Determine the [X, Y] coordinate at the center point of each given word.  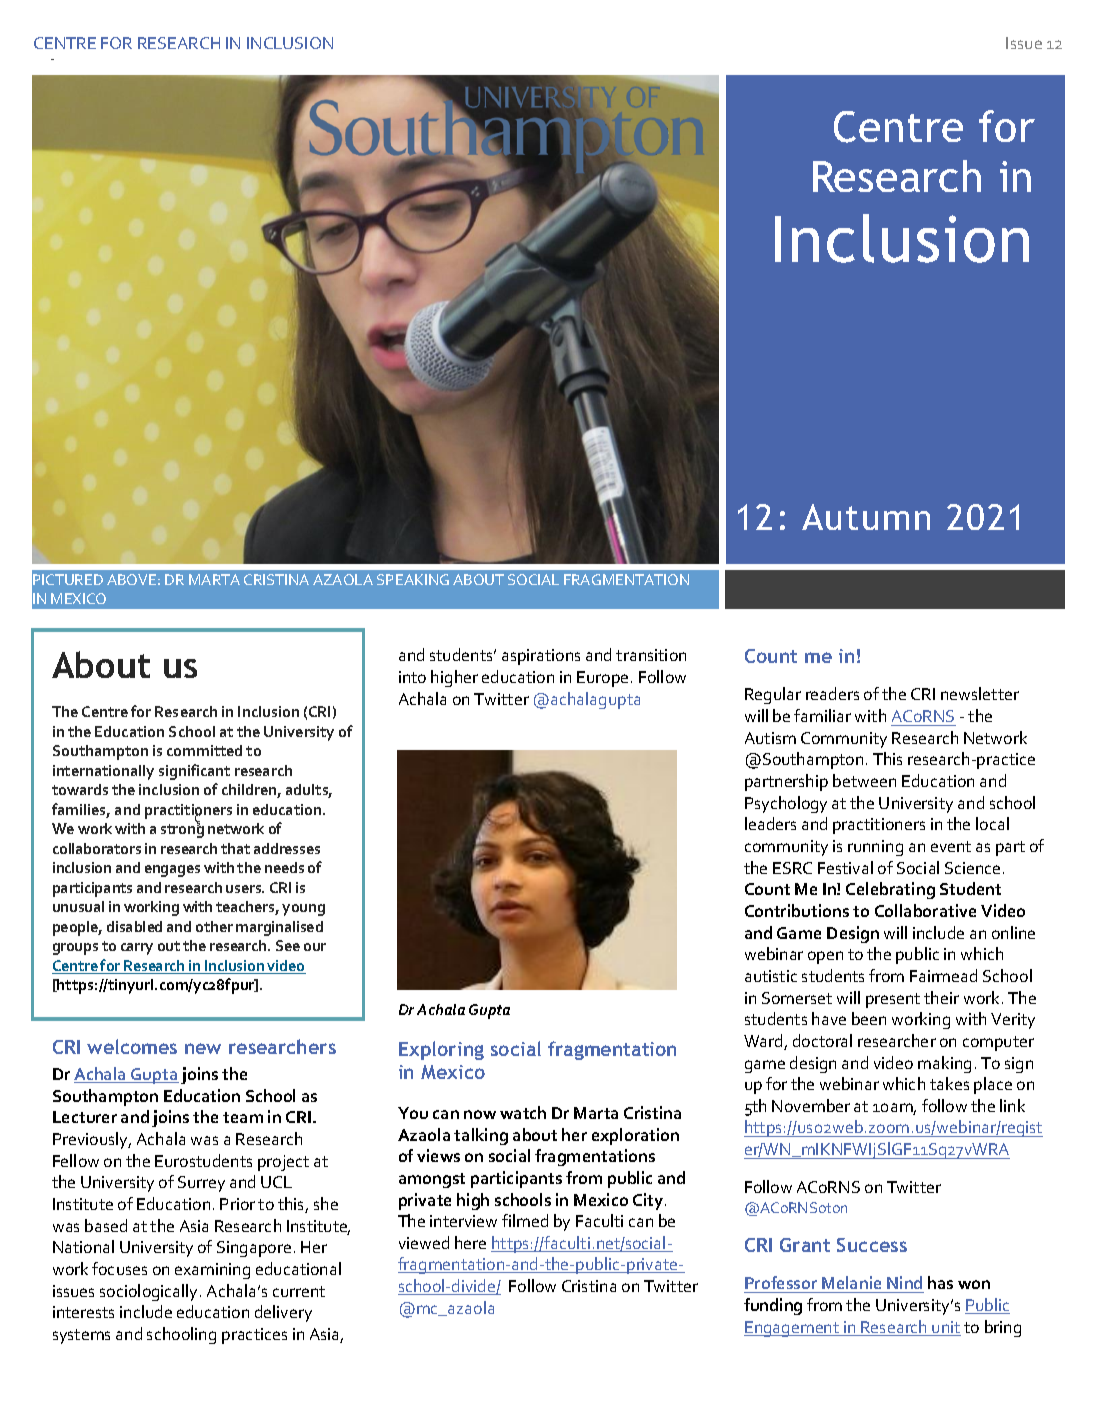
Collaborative [925, 910]
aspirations [541, 657]
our [315, 947]
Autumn [866, 517]
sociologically [150, 1292]
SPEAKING [413, 579]
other [214, 926]
